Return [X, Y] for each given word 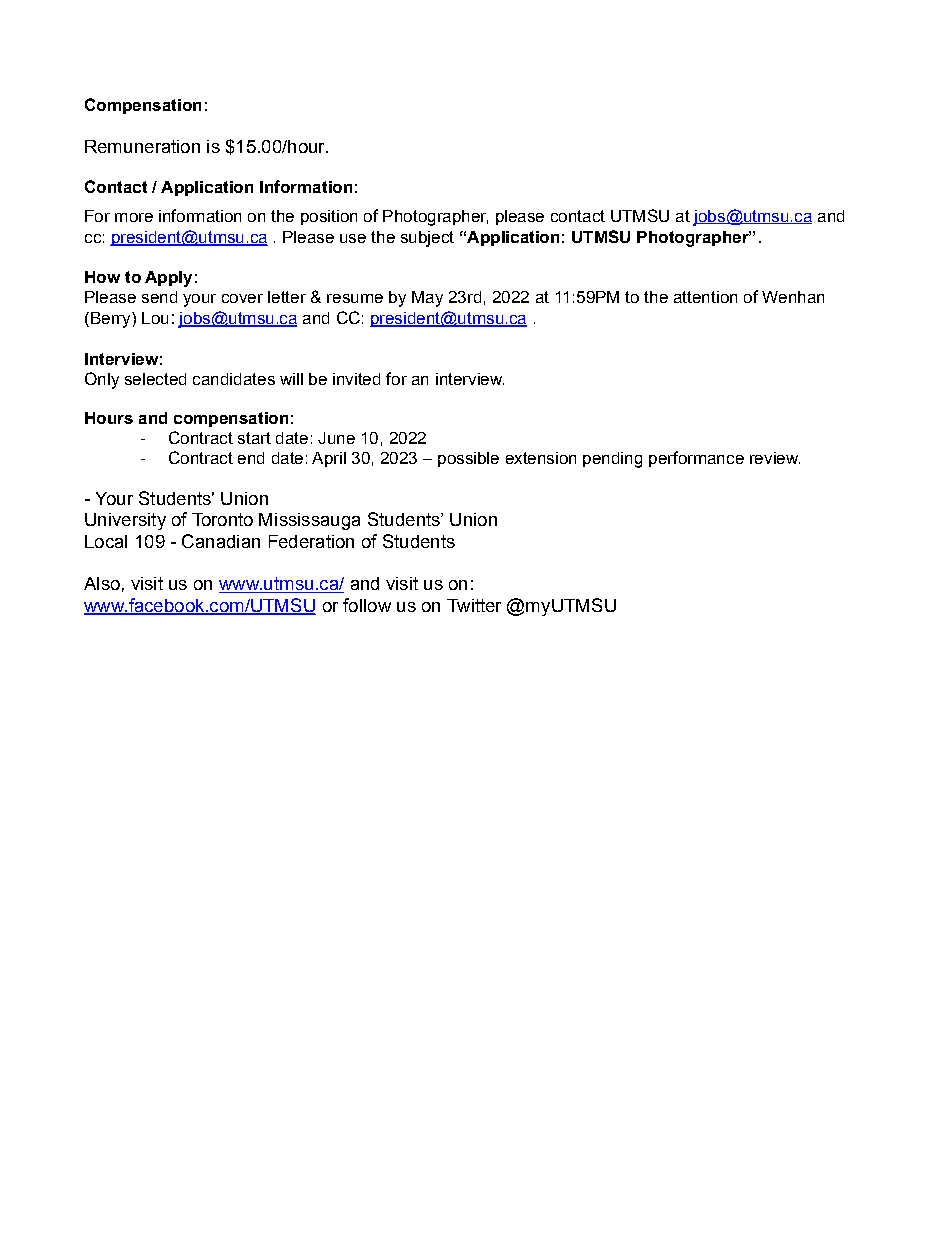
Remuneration [142, 146]
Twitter [474, 605]
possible [468, 459]
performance [696, 459]
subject [427, 239]
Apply [168, 279]
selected [155, 379]
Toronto [222, 519]
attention [705, 297]
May [427, 299]
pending [612, 460]
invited [356, 379]
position [329, 217]
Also [102, 583]
